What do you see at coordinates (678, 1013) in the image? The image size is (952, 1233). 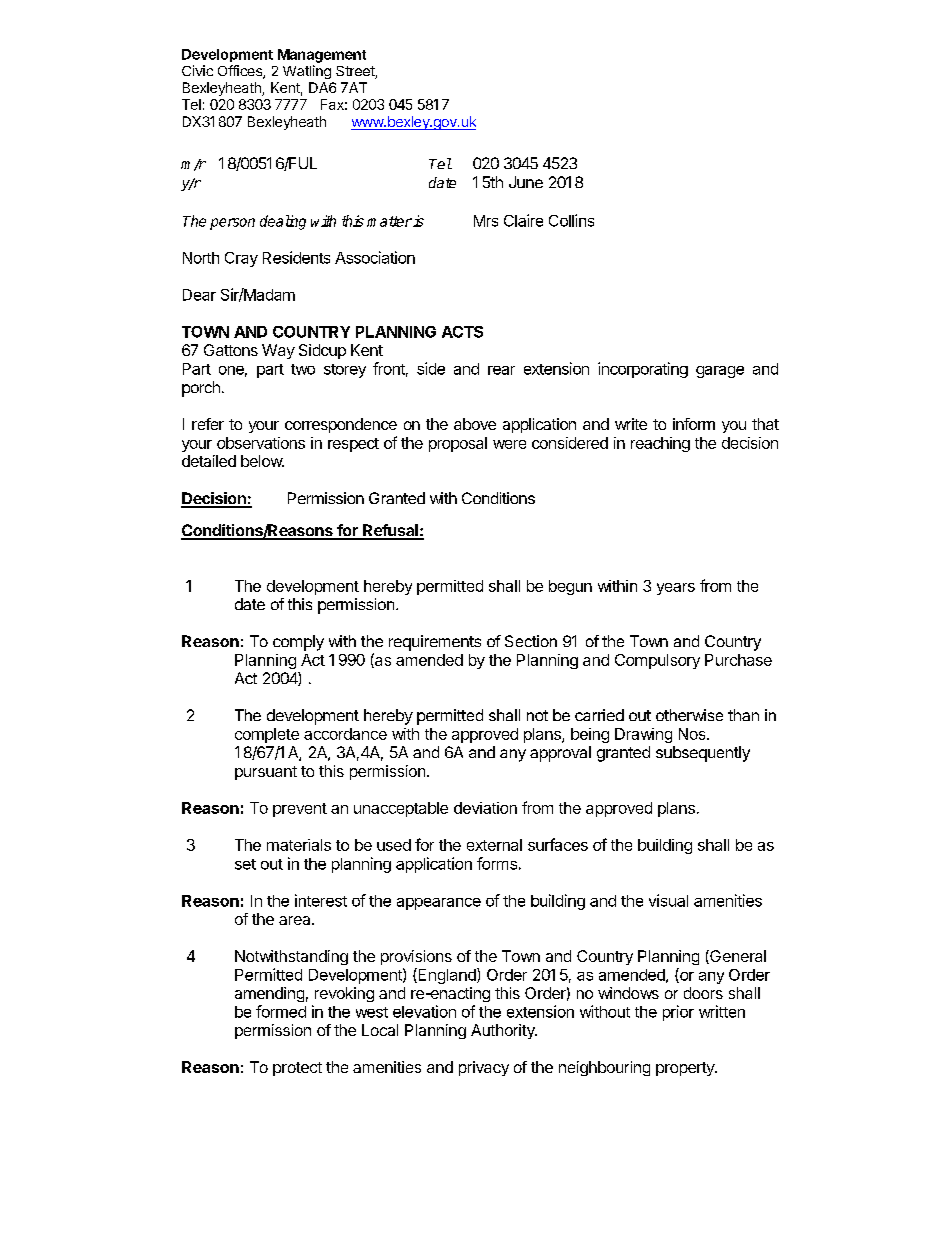 I see `prior` at bounding box center [678, 1013].
